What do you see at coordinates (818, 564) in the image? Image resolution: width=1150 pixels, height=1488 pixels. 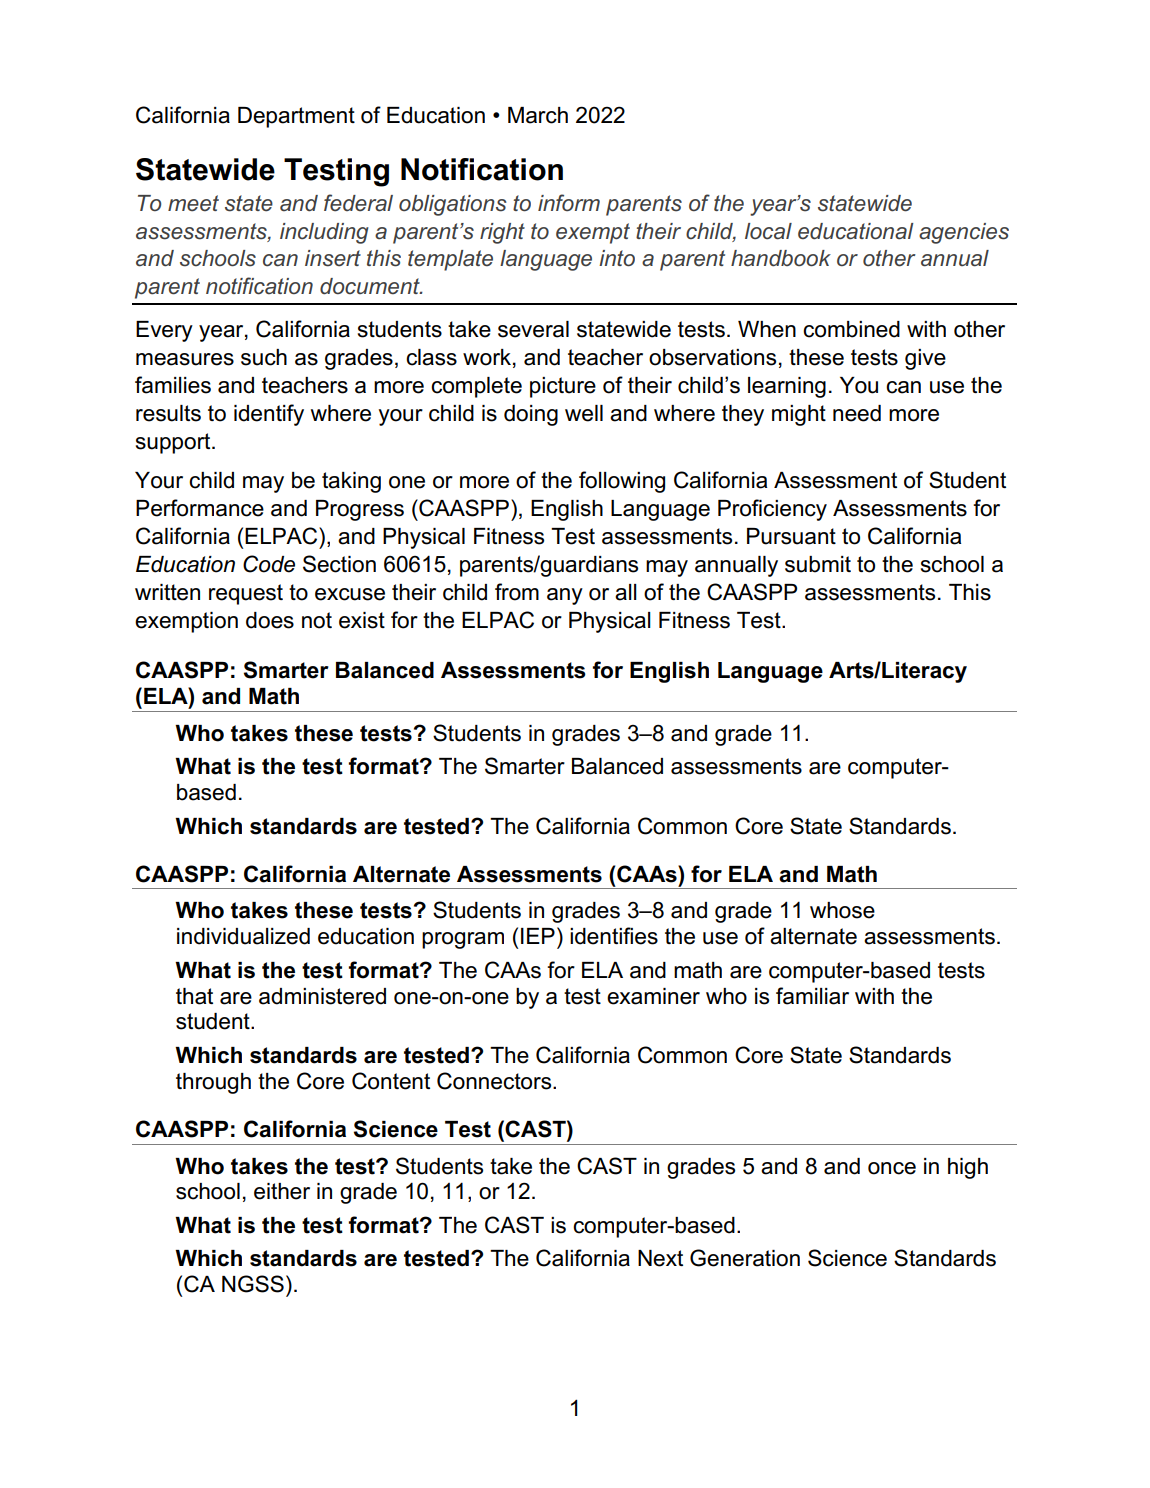 I see `submit` at bounding box center [818, 564].
